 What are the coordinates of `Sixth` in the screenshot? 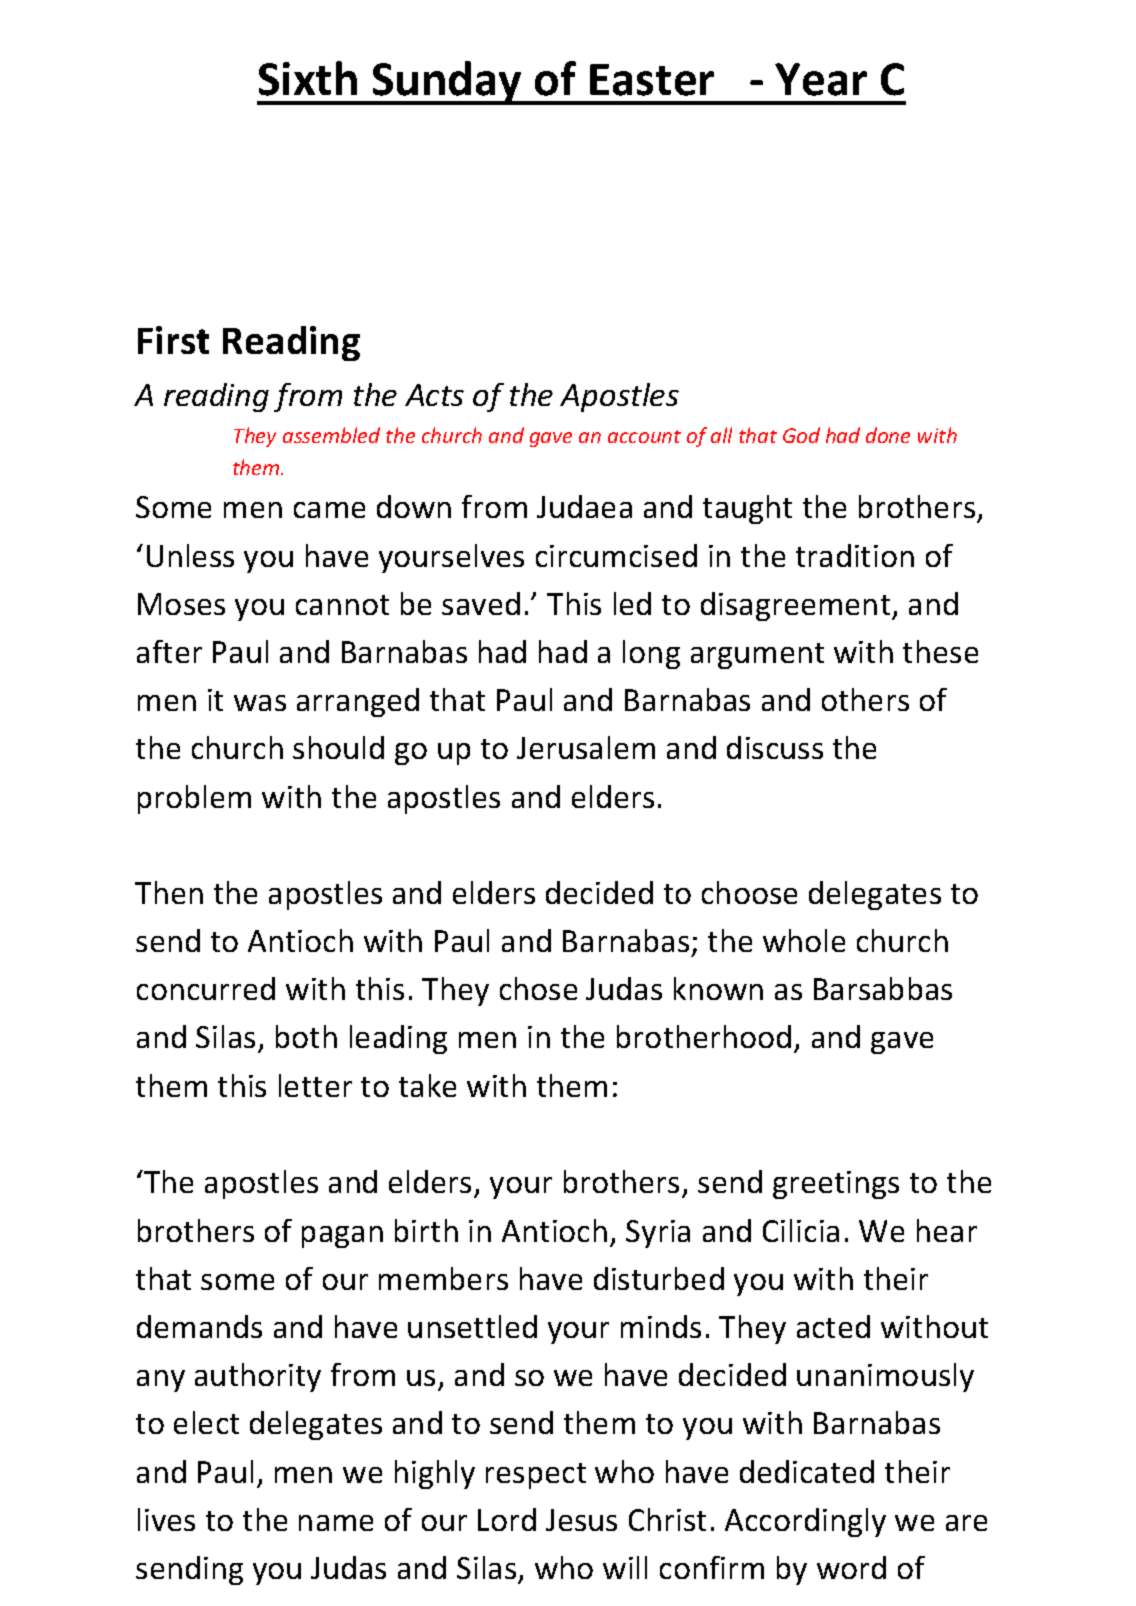 It's located at (308, 78).
